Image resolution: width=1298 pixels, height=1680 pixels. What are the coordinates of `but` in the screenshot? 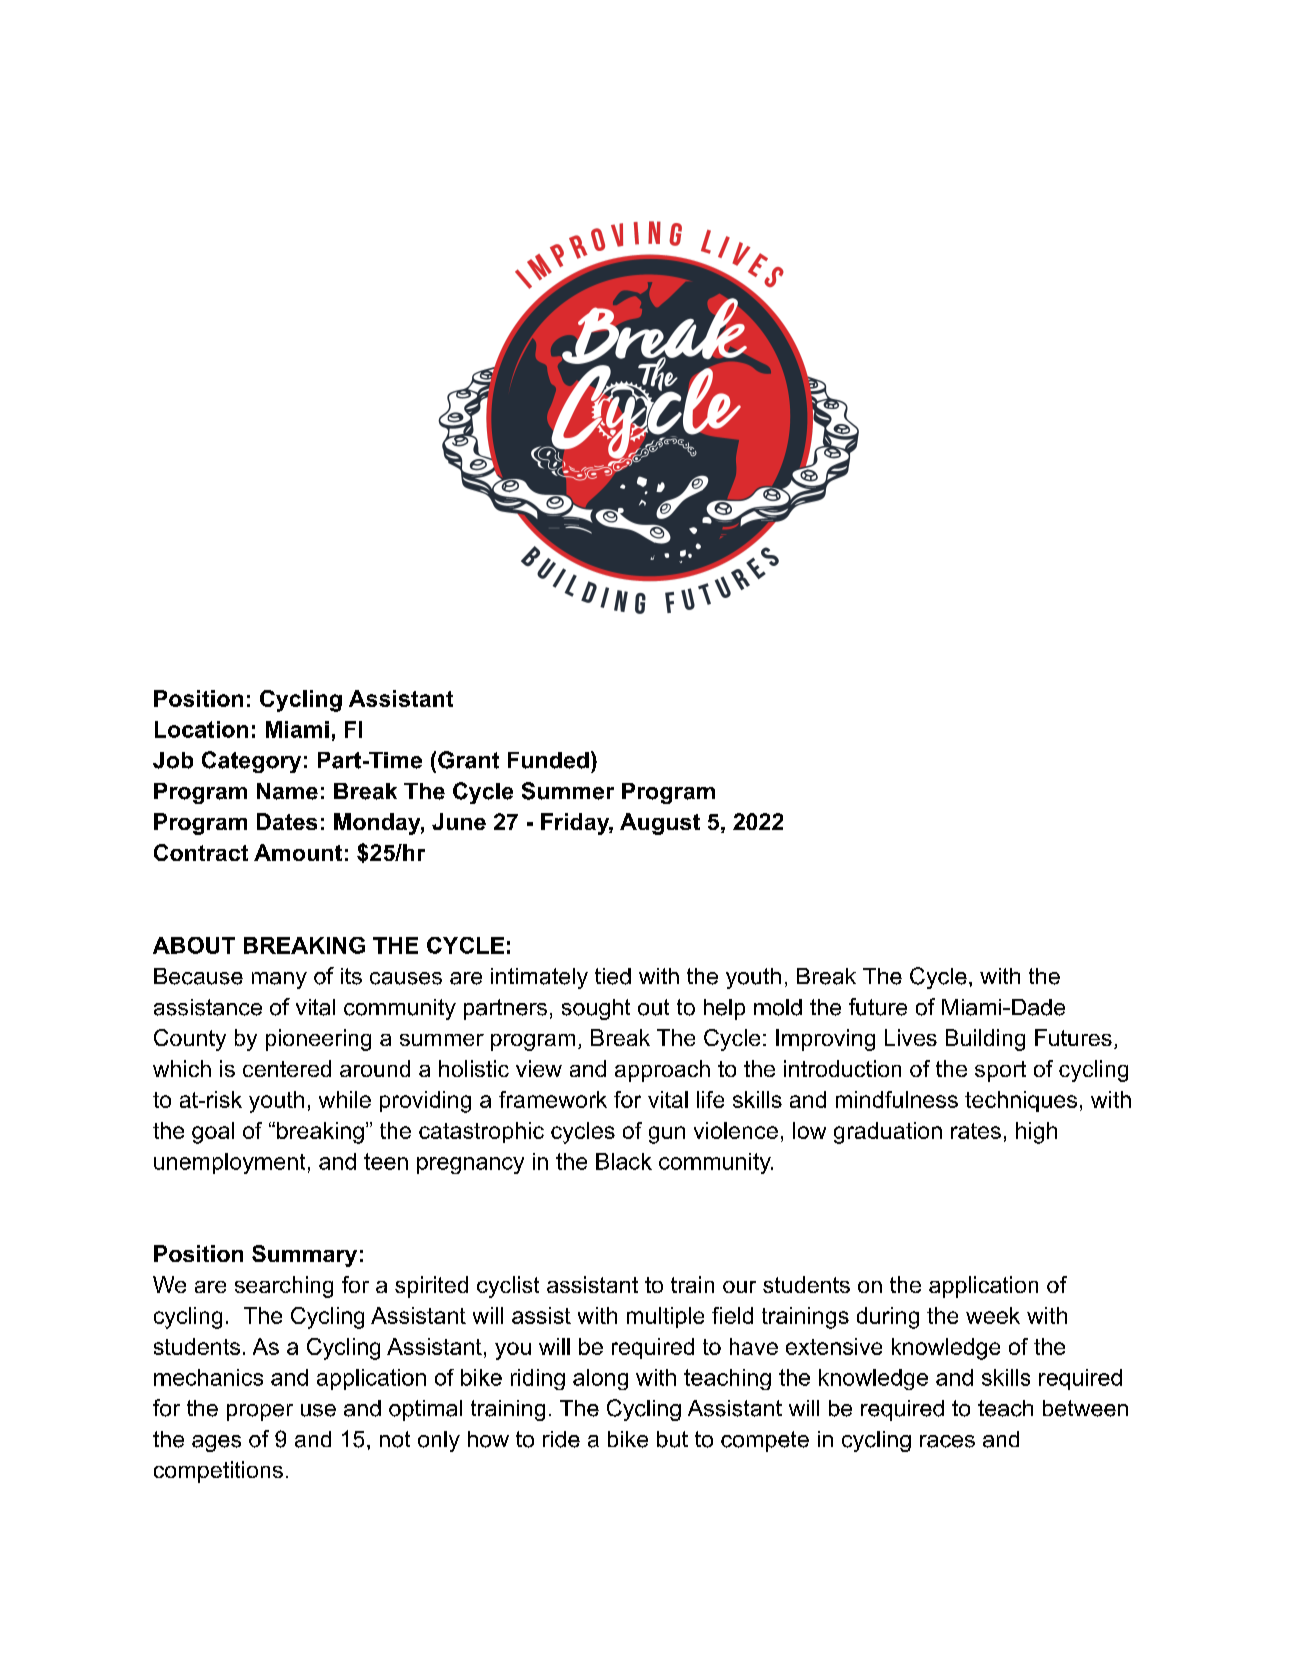 It's located at (672, 1439).
